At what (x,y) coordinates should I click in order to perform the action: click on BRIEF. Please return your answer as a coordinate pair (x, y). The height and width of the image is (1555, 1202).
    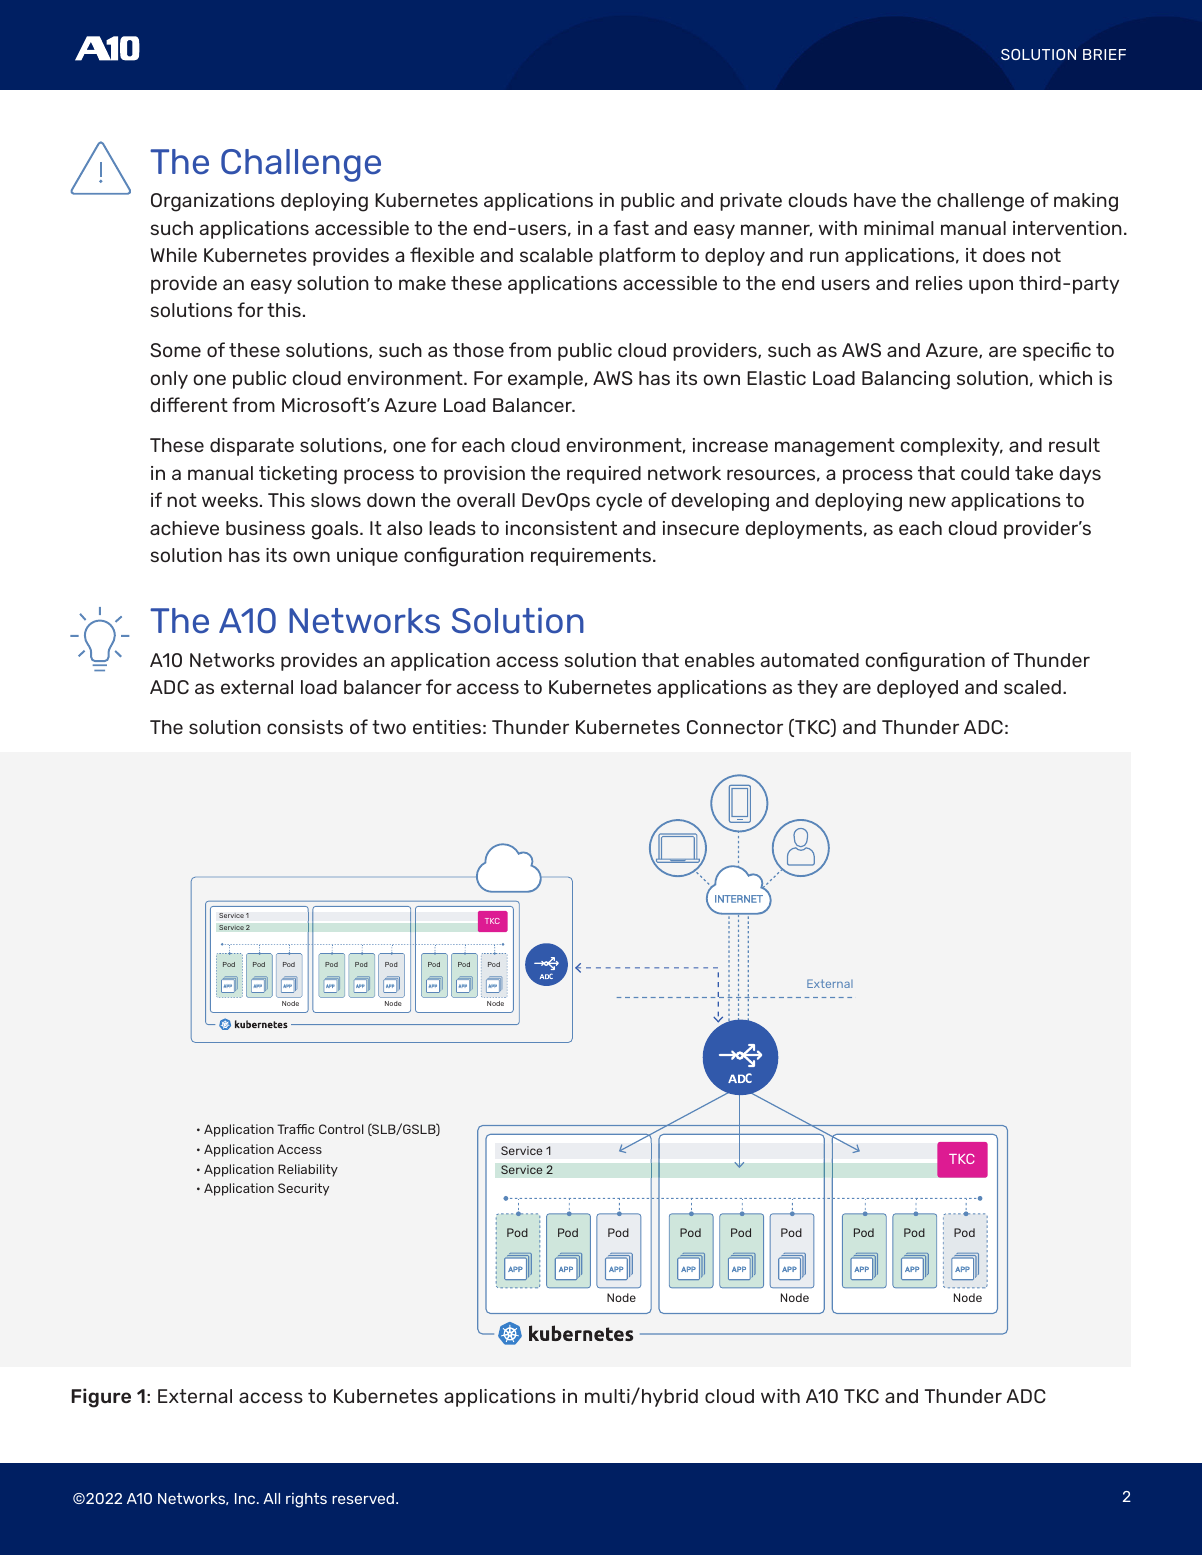
    Looking at the image, I should click on (1104, 54).
